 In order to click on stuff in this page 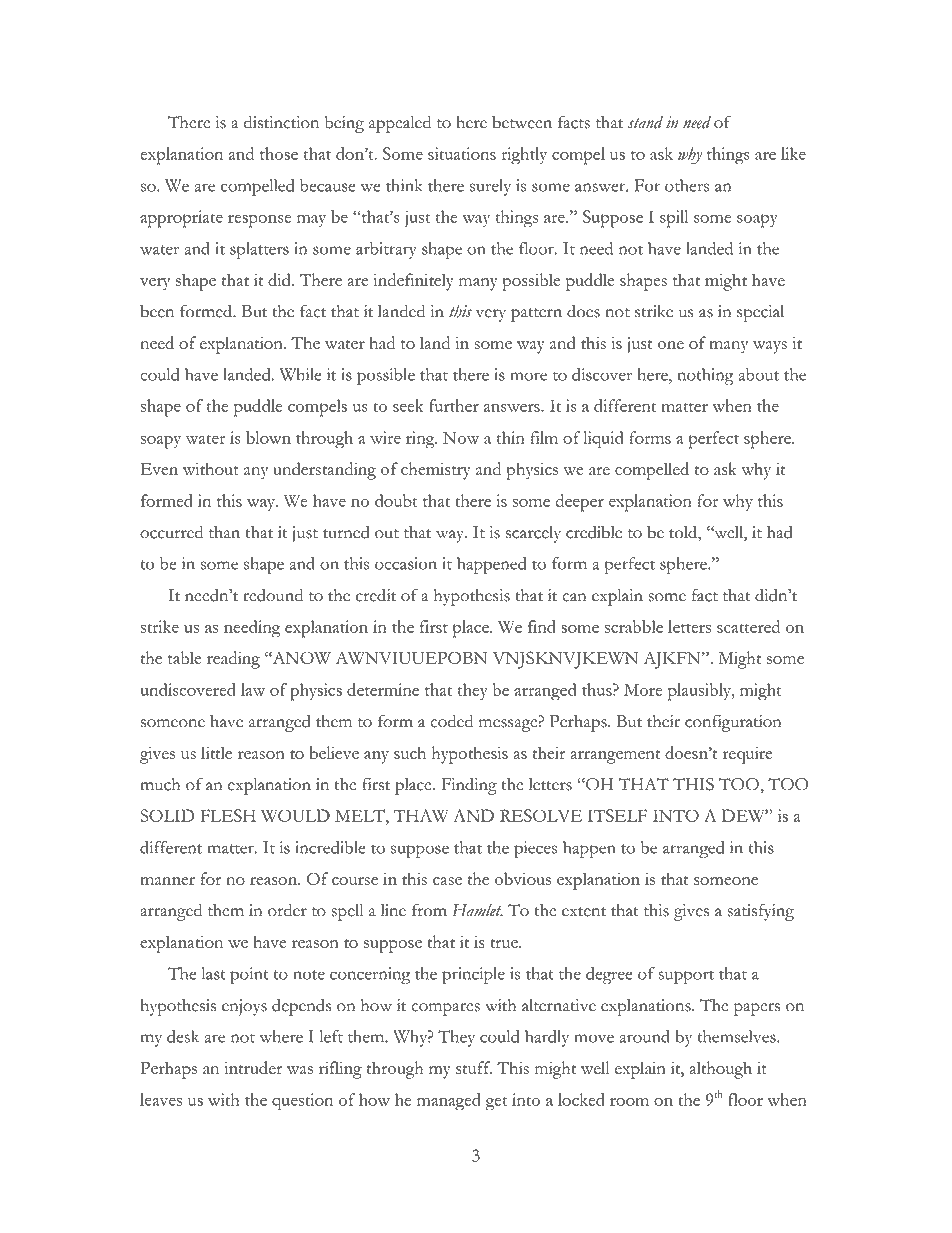, I will do `click(474, 1067)`.
